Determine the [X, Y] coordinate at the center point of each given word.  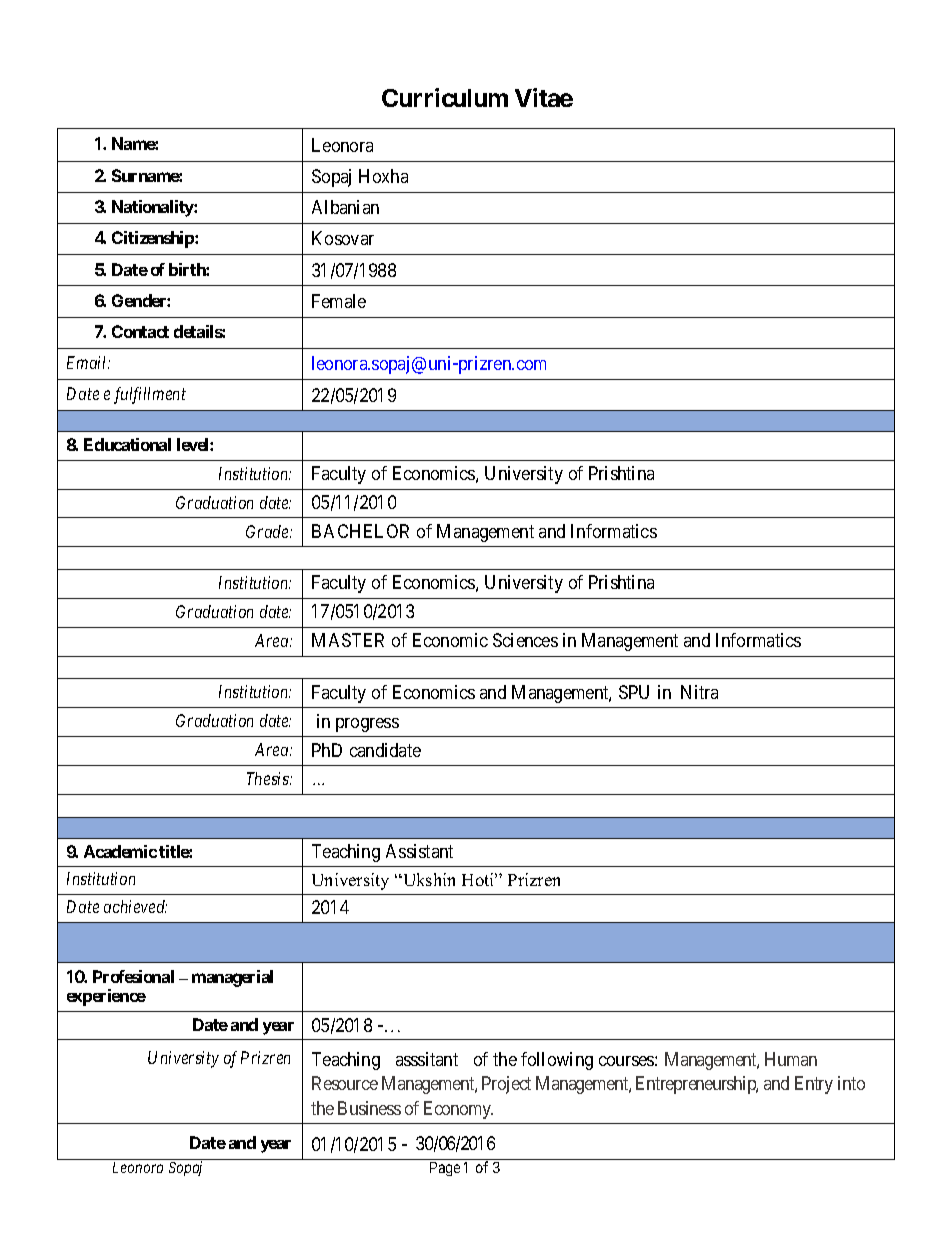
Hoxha [383, 176]
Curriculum [445, 97]
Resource [345, 1083]
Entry [814, 1085]
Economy [458, 1110]
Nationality [153, 208]
